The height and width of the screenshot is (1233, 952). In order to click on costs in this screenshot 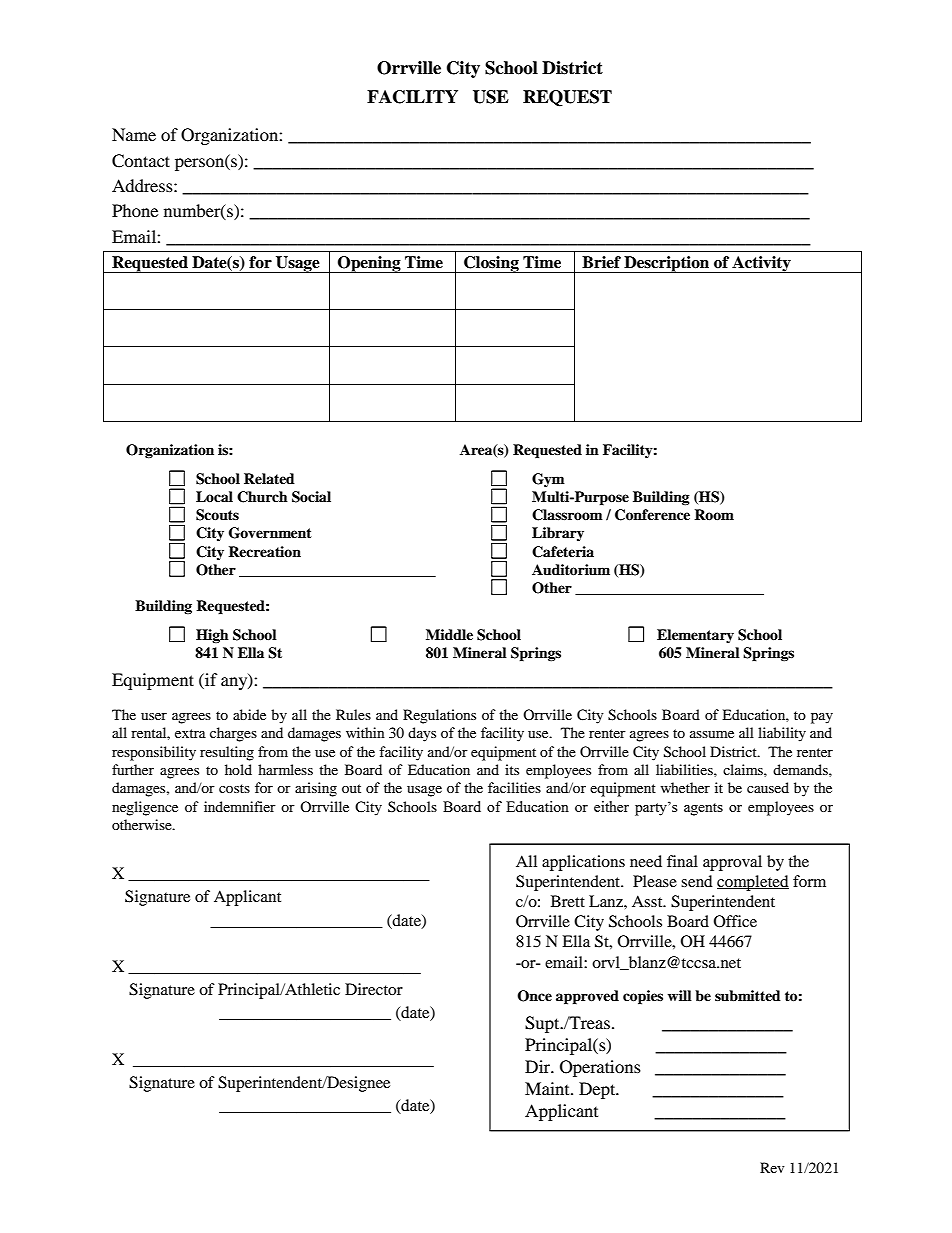, I will do `click(234, 788)`.
